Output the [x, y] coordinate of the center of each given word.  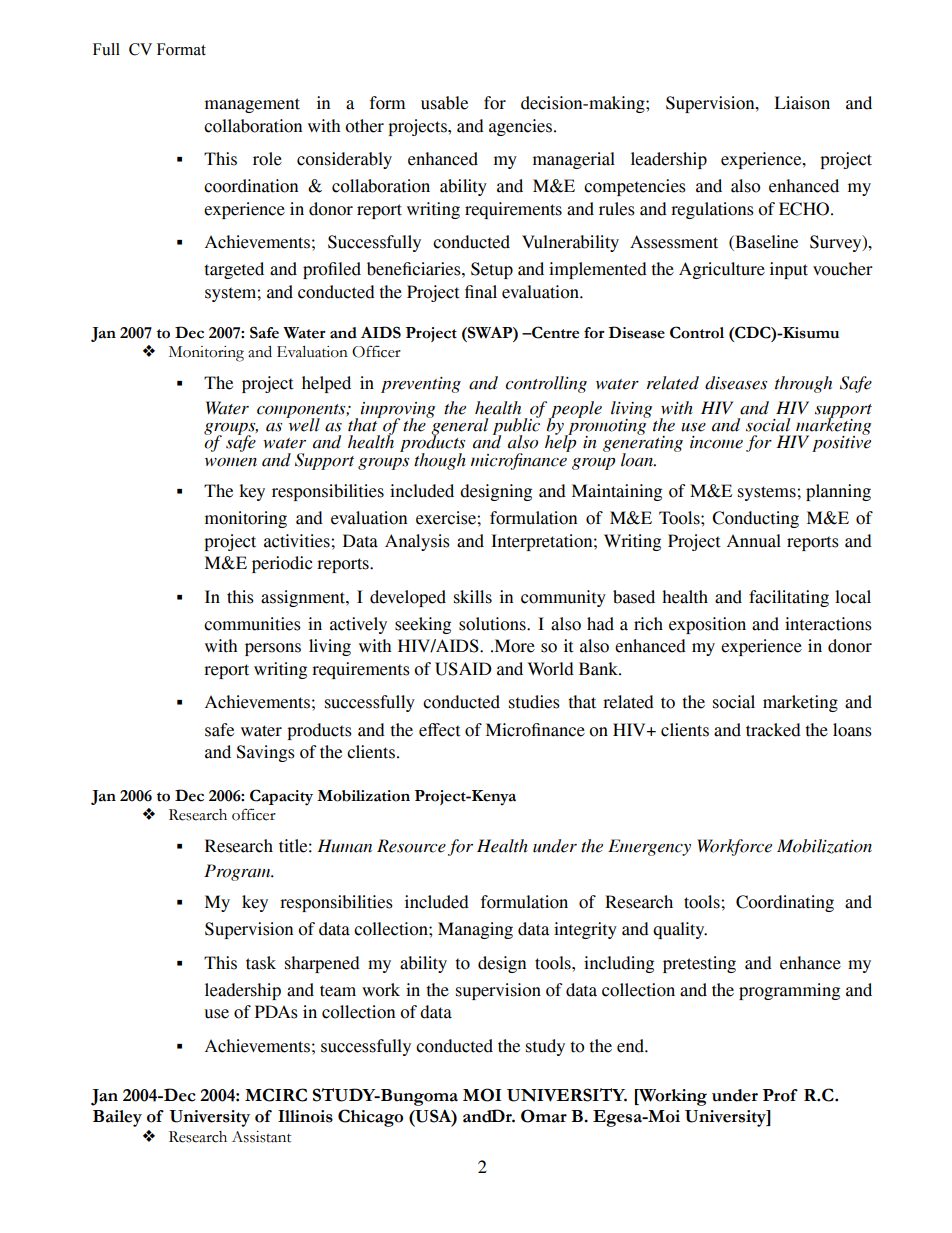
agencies [522, 127]
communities [252, 624]
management [252, 105]
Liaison [802, 103]
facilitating [789, 598]
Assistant [261, 1137]
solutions [493, 624]
